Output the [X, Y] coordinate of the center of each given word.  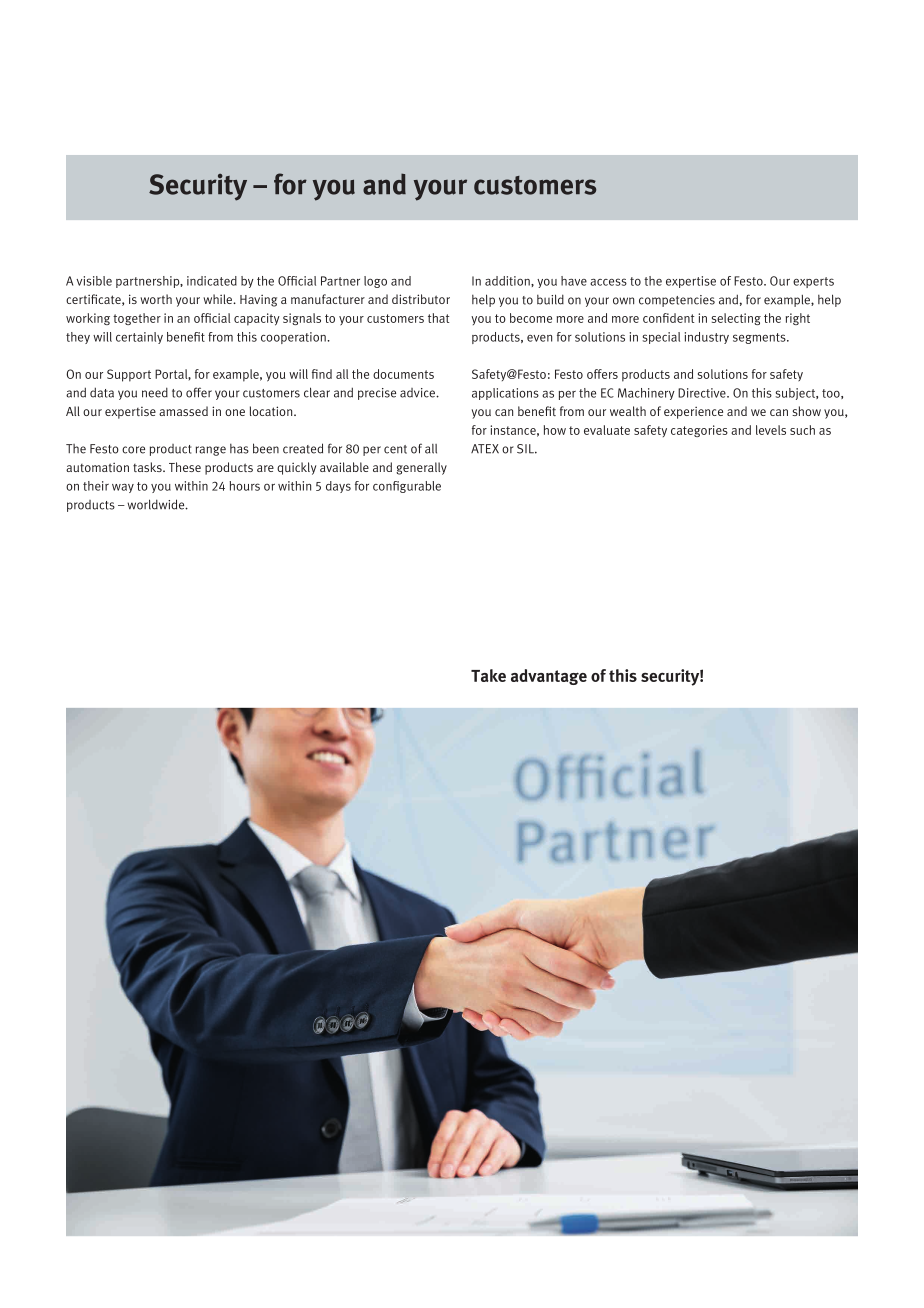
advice [418, 393]
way [123, 488]
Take [488, 675]
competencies [677, 301]
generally [421, 468]
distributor [421, 299]
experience [693, 412]
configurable [407, 487]
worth [156, 299]
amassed [183, 411]
